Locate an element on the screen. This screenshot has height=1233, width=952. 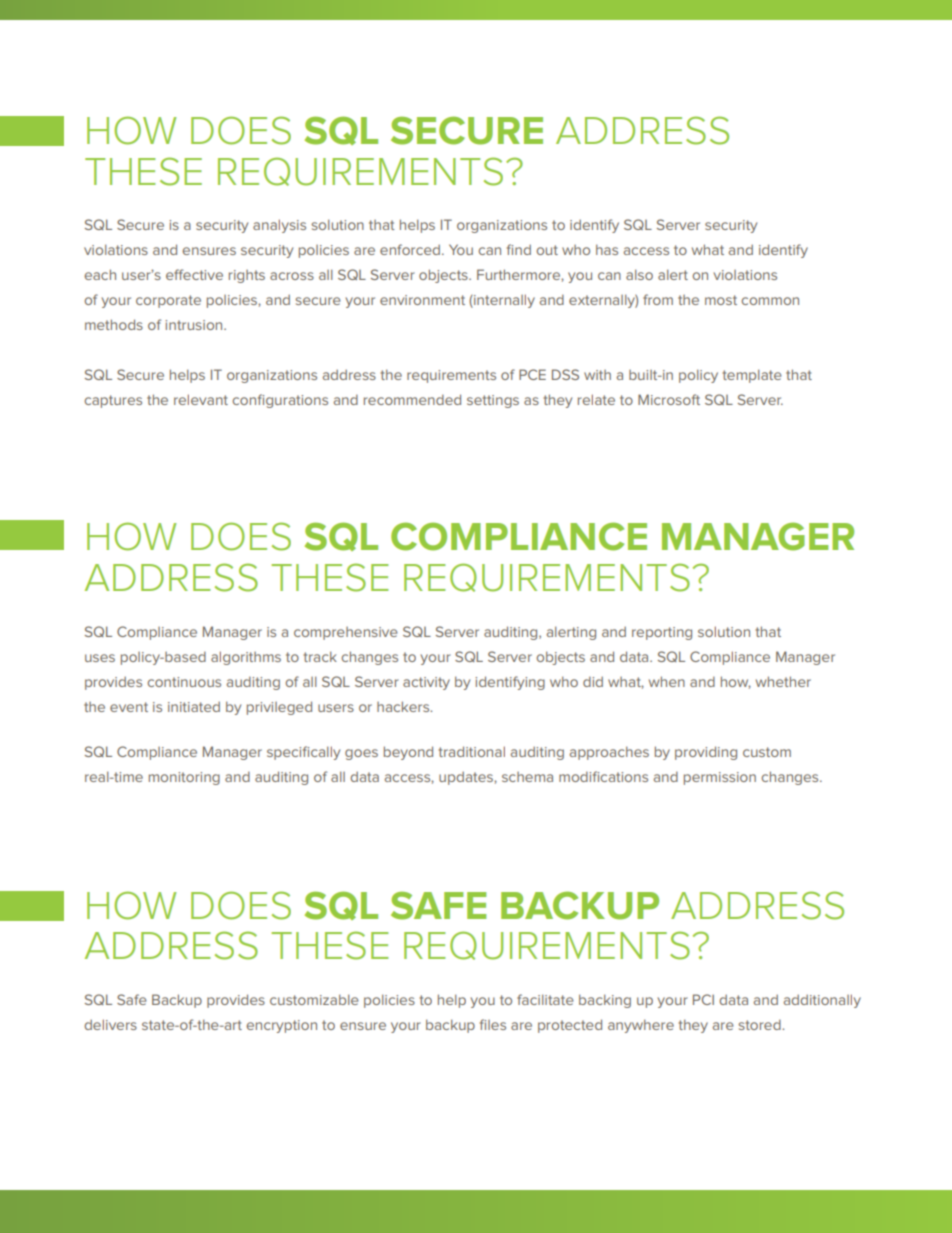
effective is located at coordinates (194, 274).
